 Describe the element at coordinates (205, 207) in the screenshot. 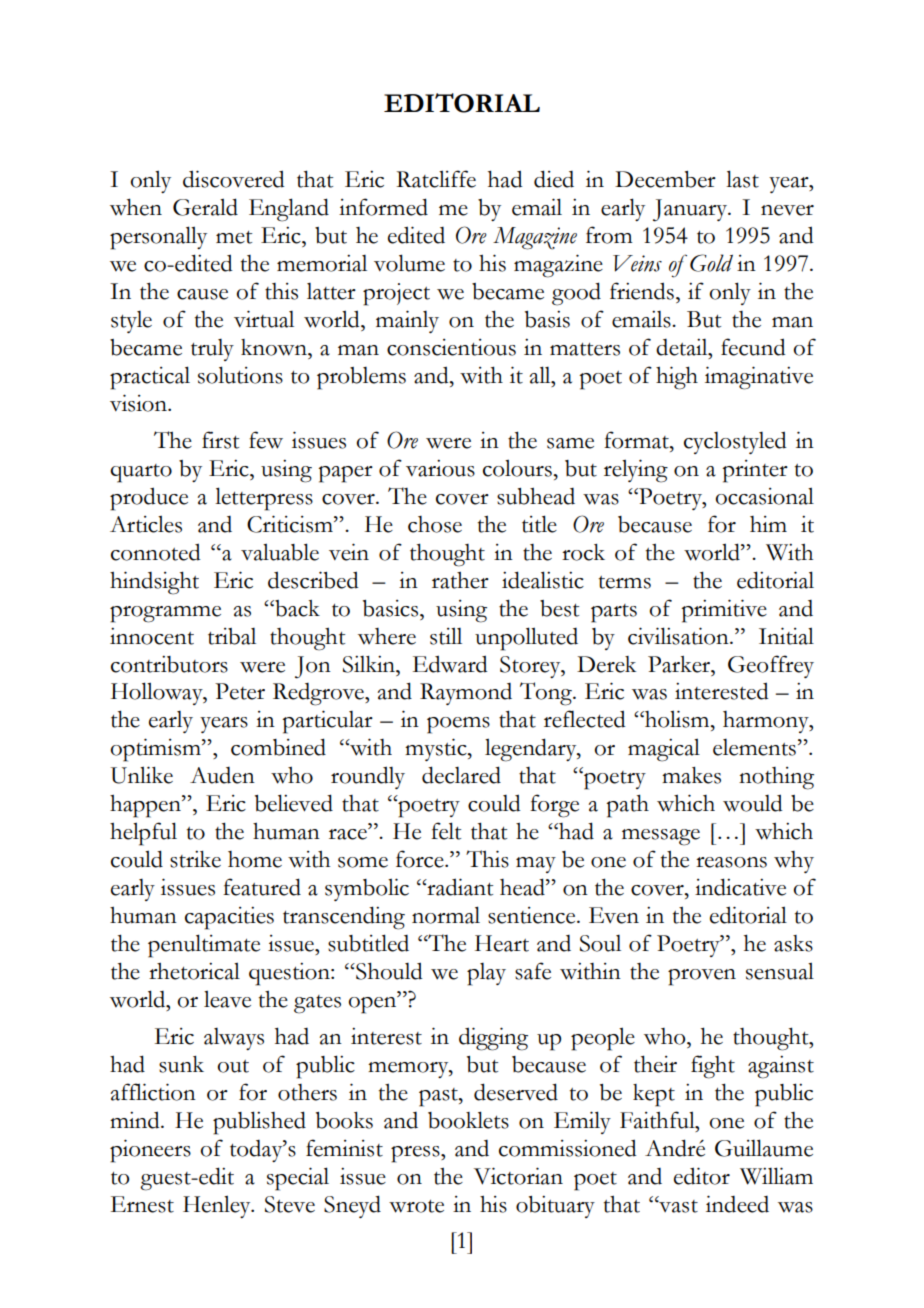

I see `Gerald` at that location.
